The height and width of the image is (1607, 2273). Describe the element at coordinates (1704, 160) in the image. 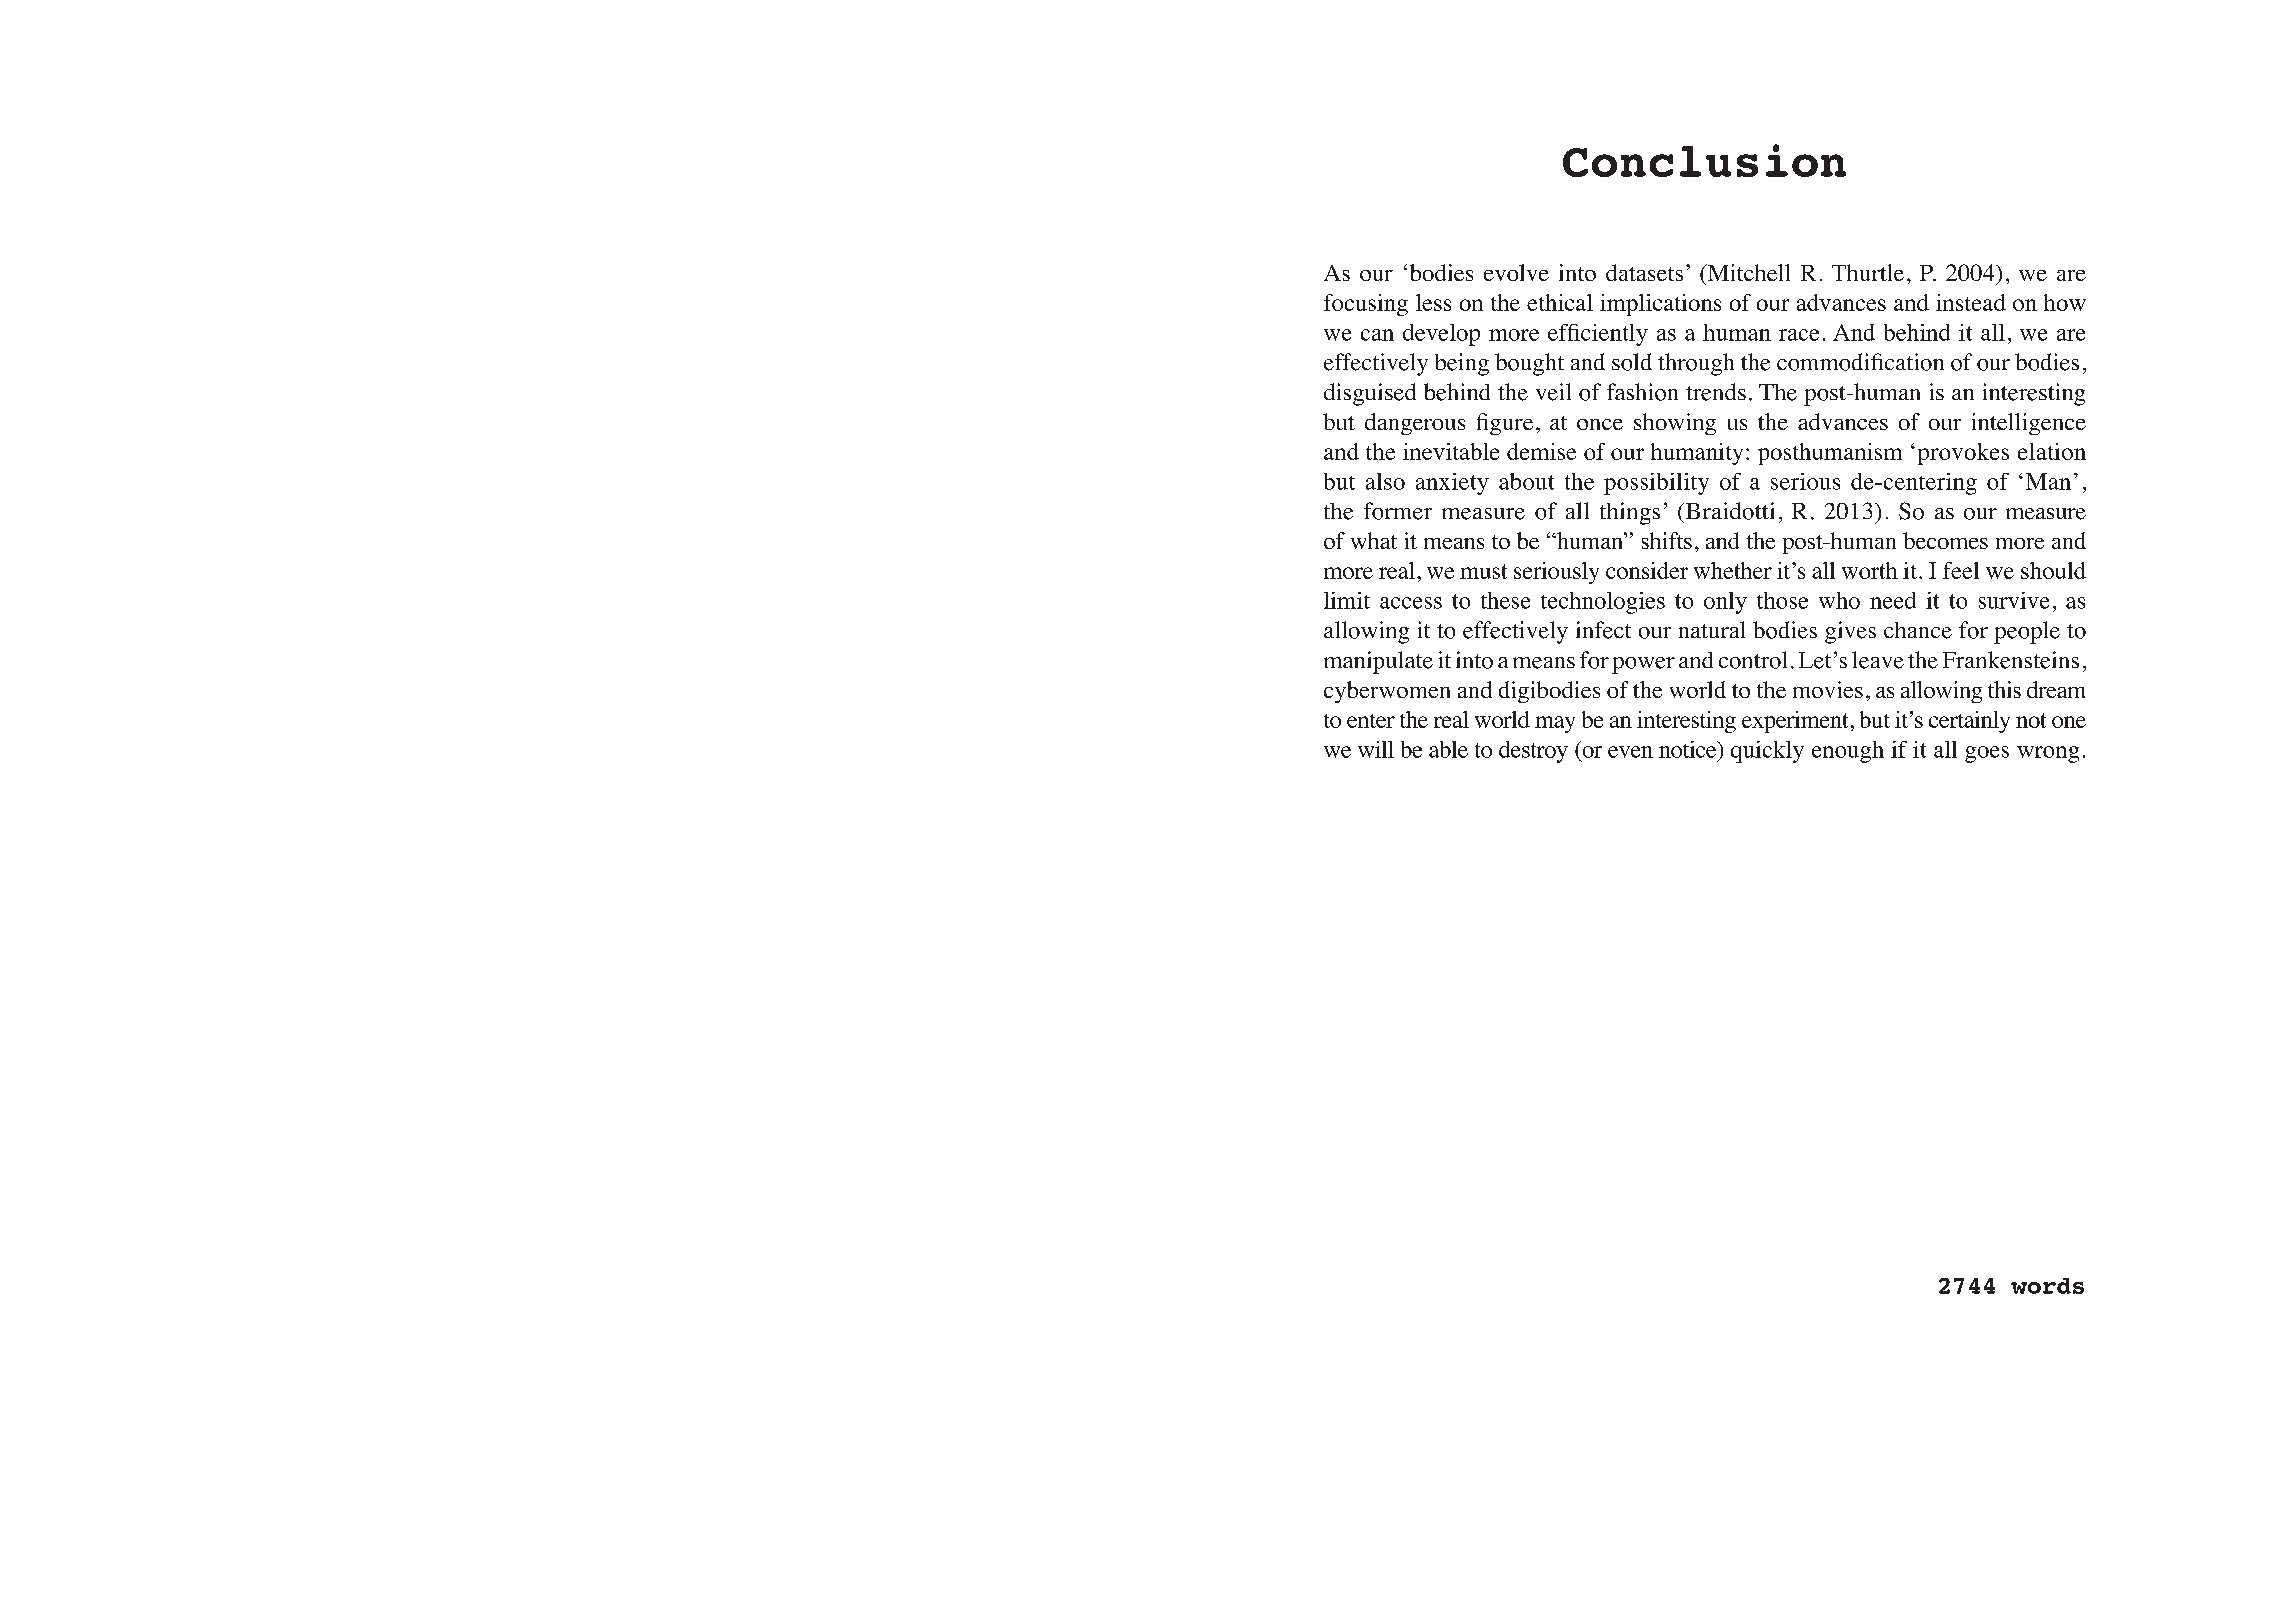

I see `Conclusion` at that location.
